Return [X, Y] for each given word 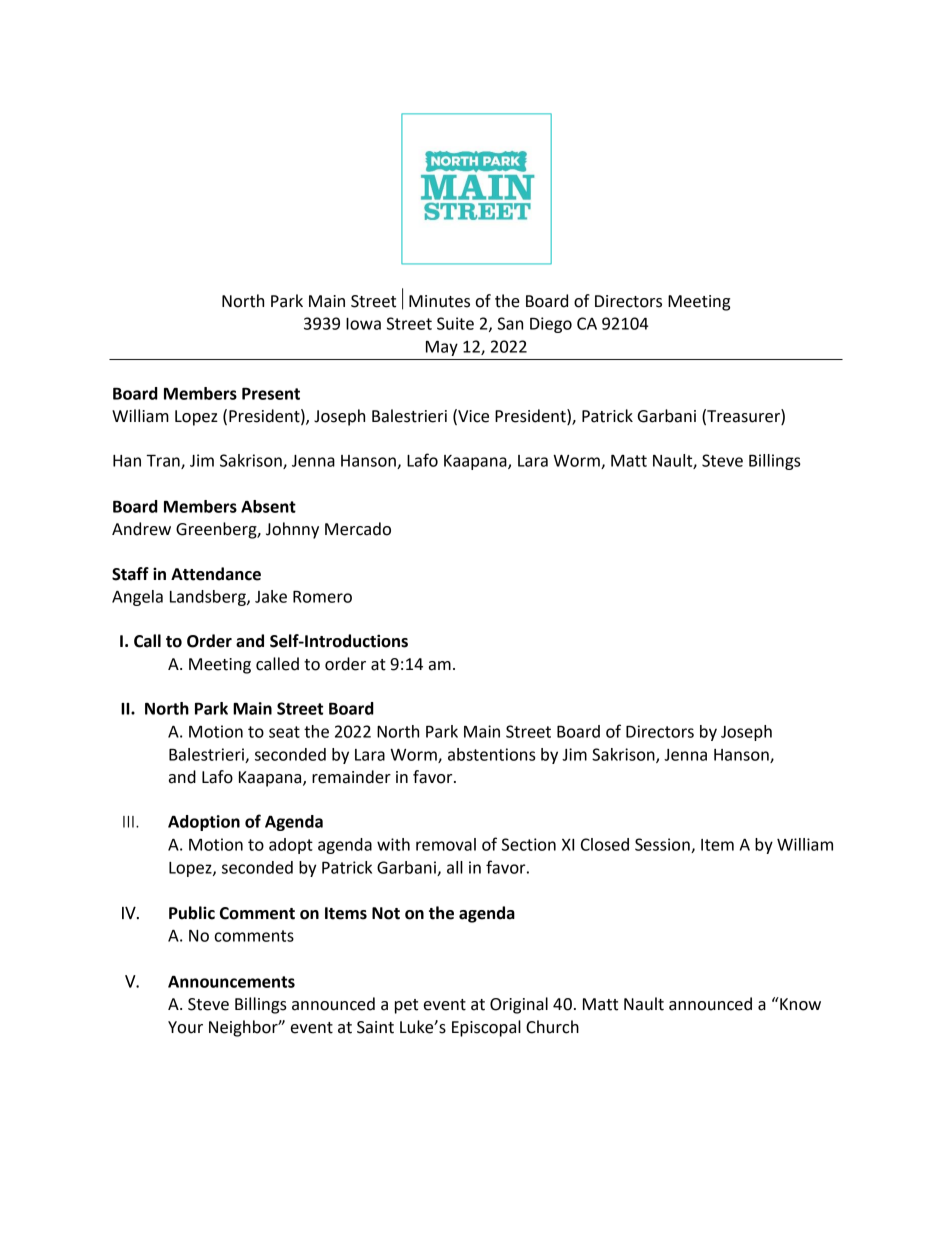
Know [799, 1004]
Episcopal [486, 1028]
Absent [268, 506]
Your [185, 1027]
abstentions [492, 754]
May [442, 348]
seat [284, 732]
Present [271, 393]
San [510, 323]
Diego [551, 325]
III [128, 822]
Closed [605, 844]
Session [663, 845]
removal [446, 844]
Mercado [358, 529]
